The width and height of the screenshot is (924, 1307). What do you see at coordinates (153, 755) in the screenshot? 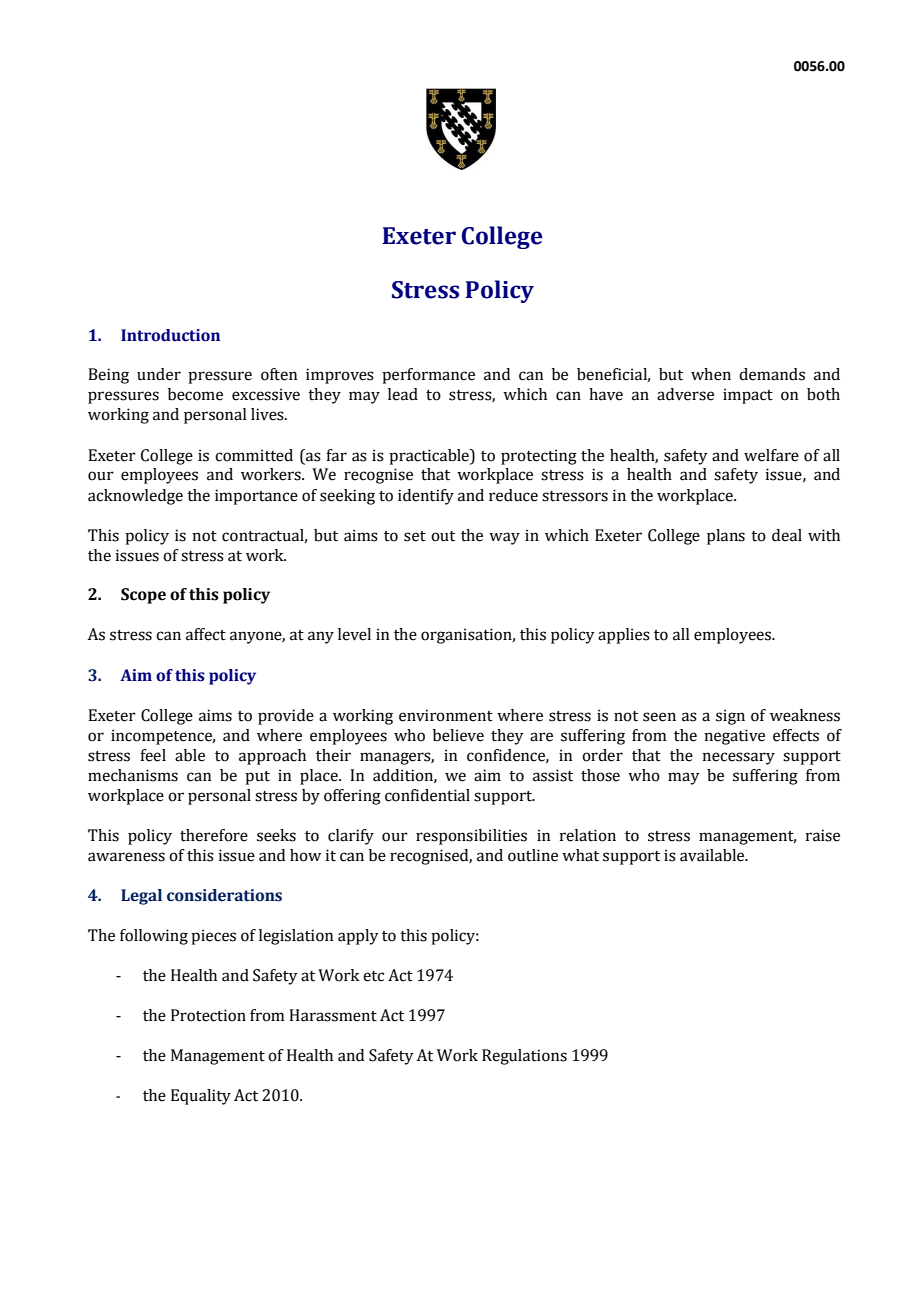
I see `feel` at bounding box center [153, 755].
